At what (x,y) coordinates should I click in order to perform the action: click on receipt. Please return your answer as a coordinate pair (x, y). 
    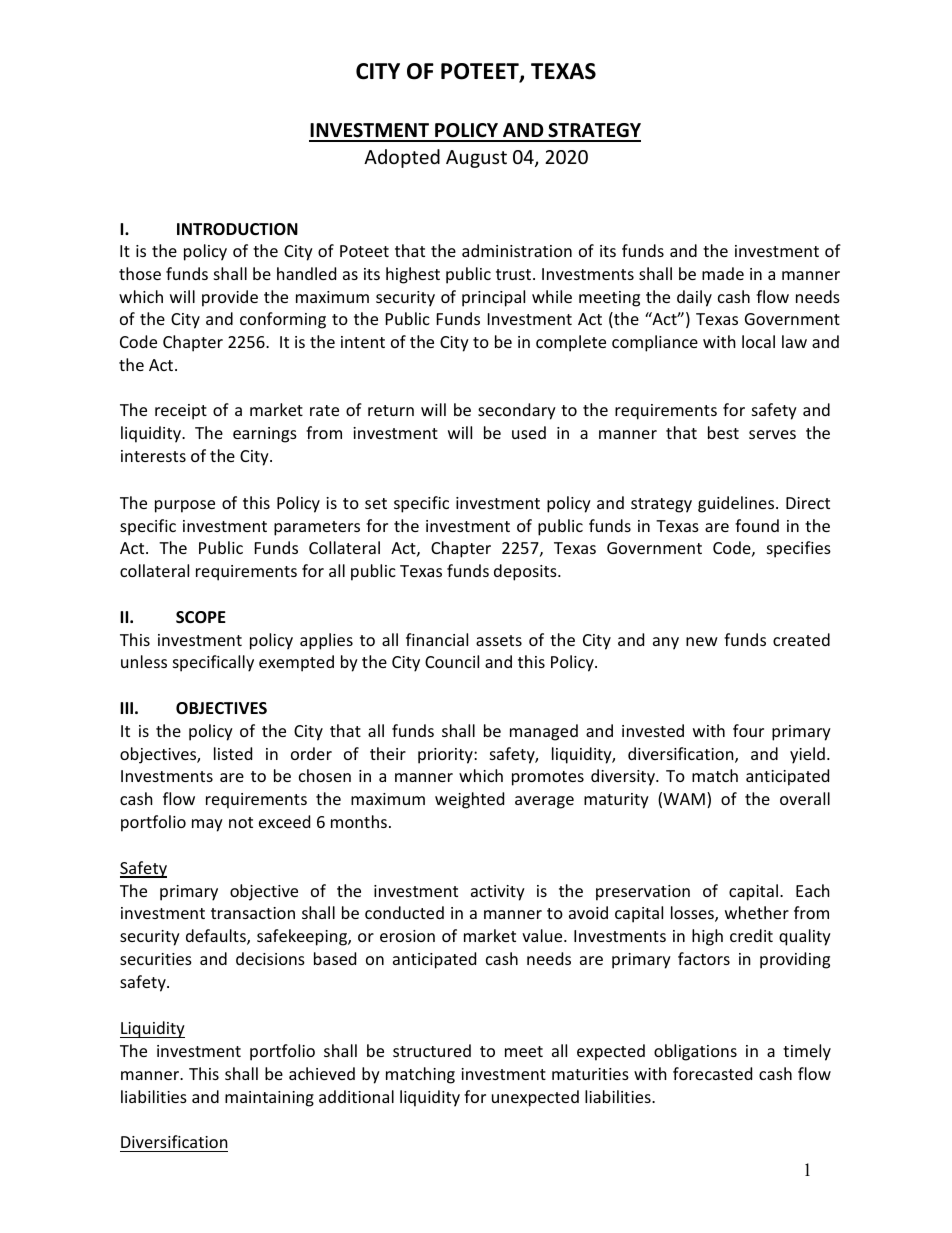
    Looking at the image, I should click on (181, 412).
